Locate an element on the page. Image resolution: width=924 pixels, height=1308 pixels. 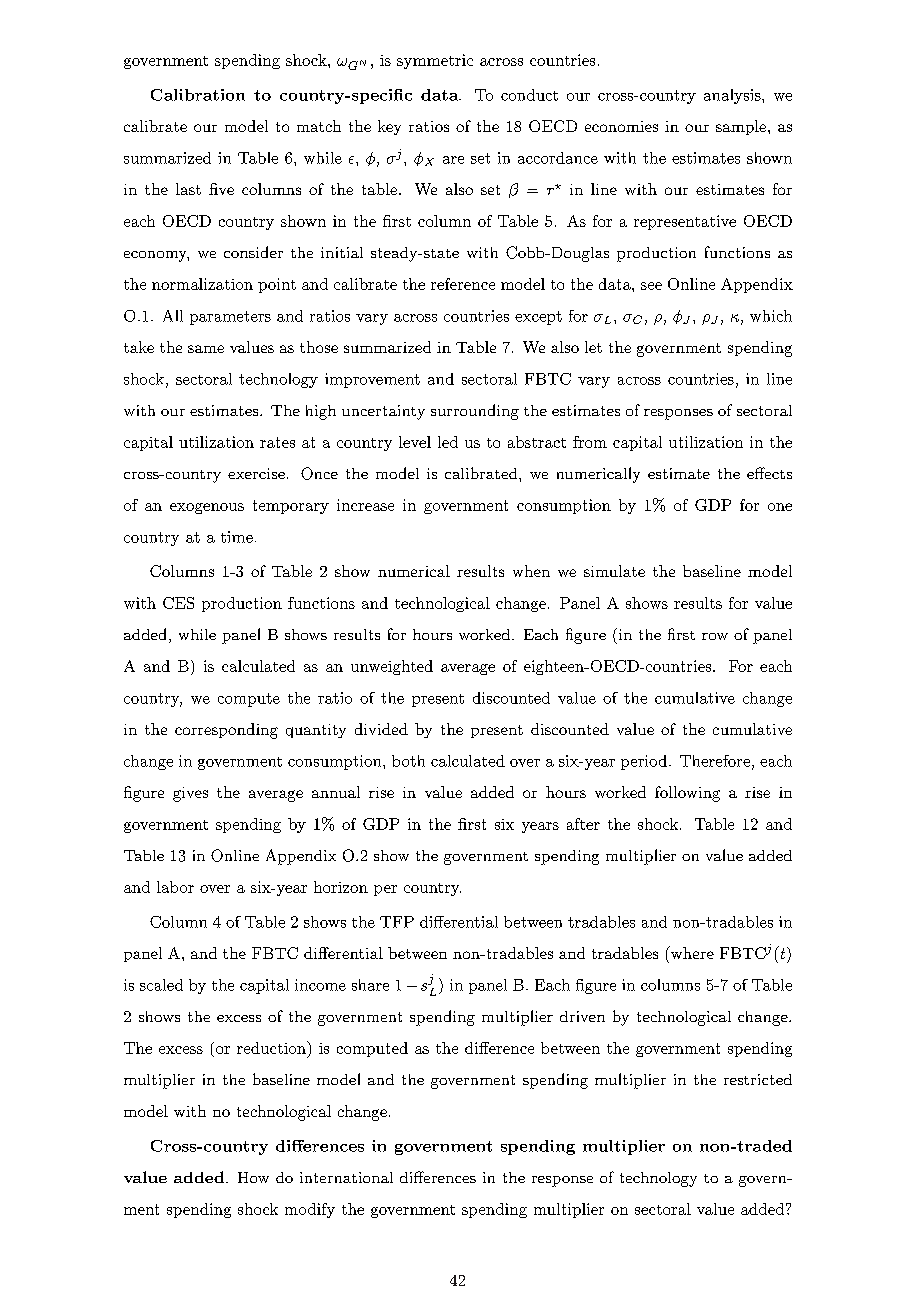
five is located at coordinates (221, 189).
